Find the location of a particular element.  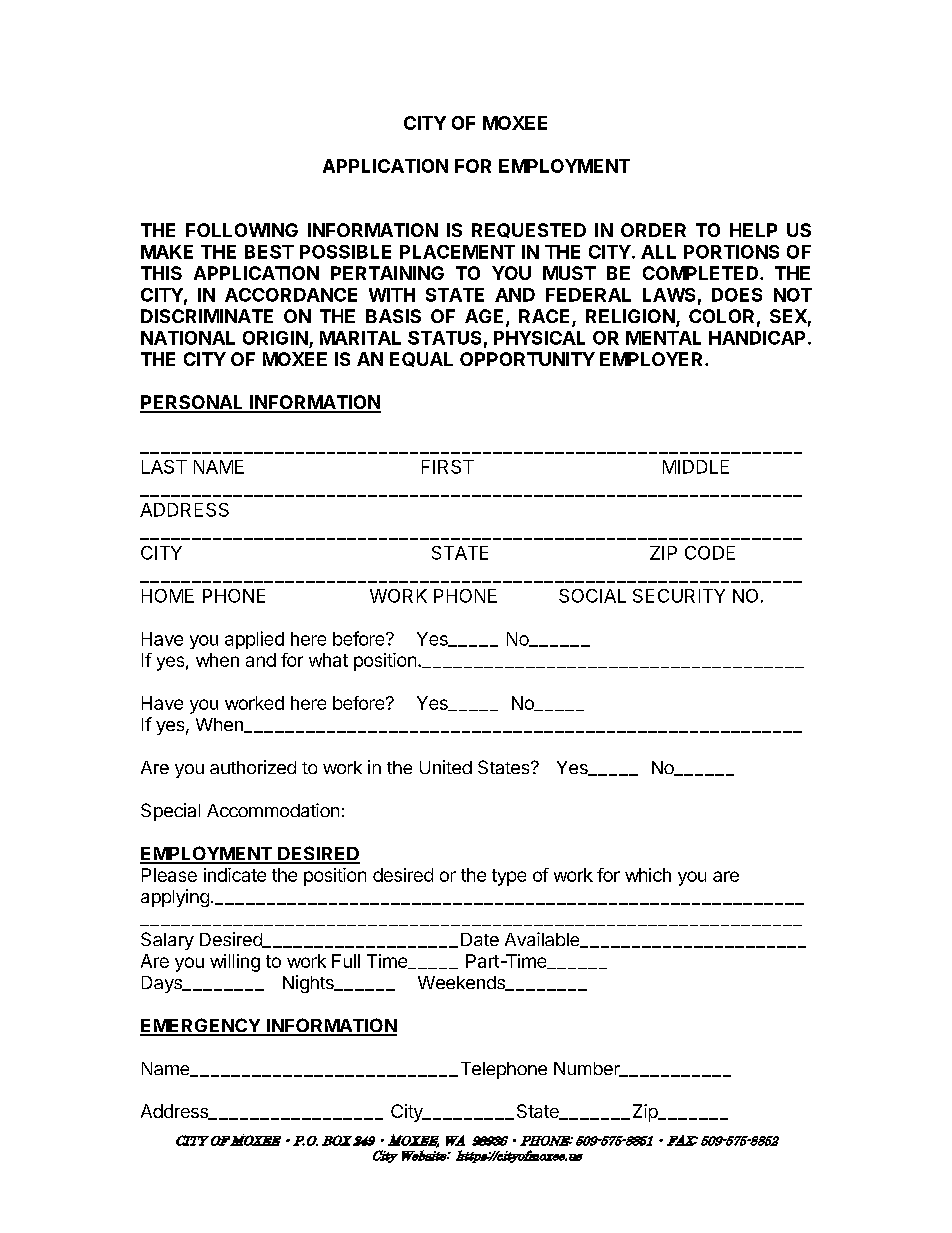

indicate is located at coordinates (235, 875).
